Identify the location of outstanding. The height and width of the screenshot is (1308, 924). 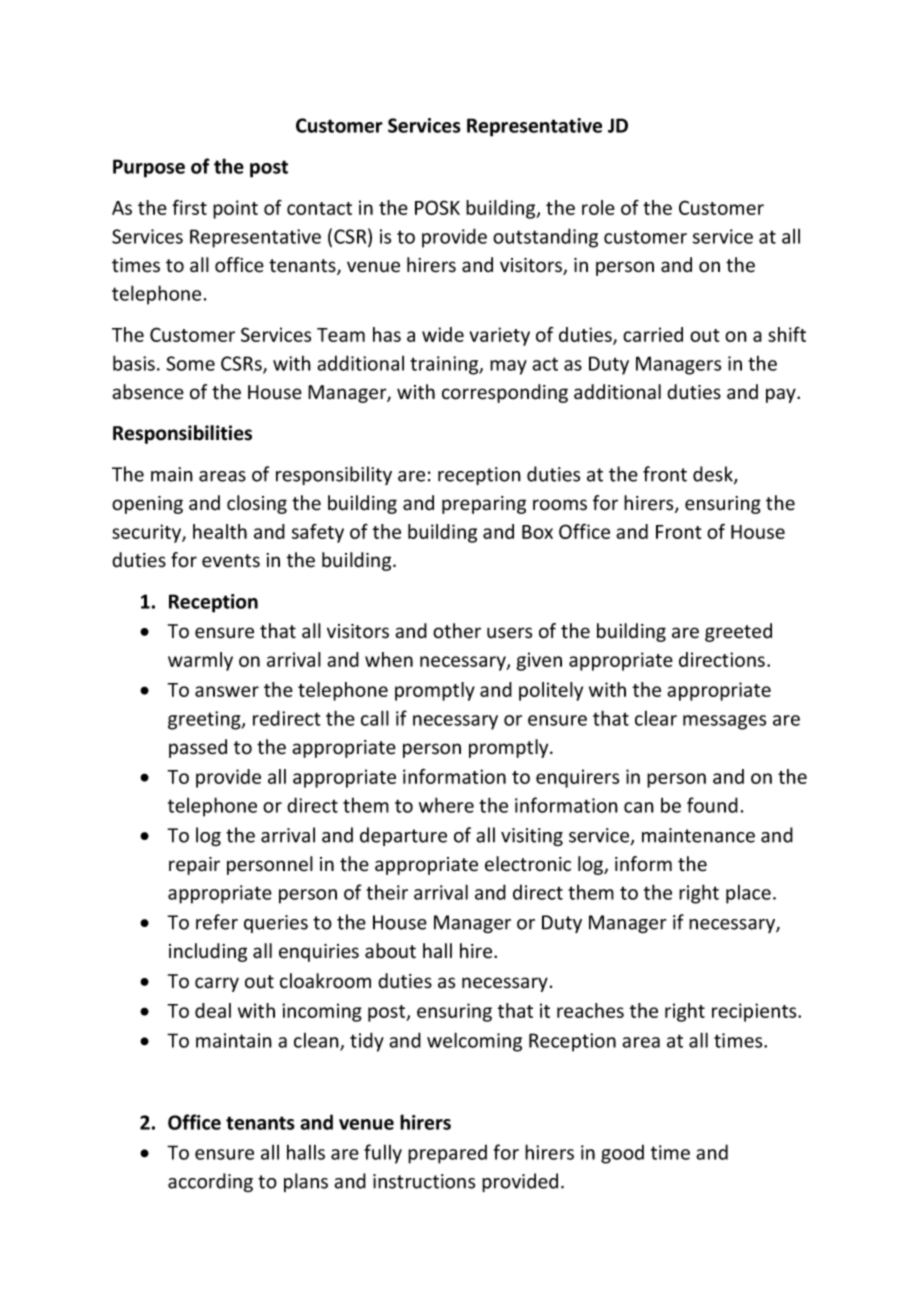
(545, 238).
